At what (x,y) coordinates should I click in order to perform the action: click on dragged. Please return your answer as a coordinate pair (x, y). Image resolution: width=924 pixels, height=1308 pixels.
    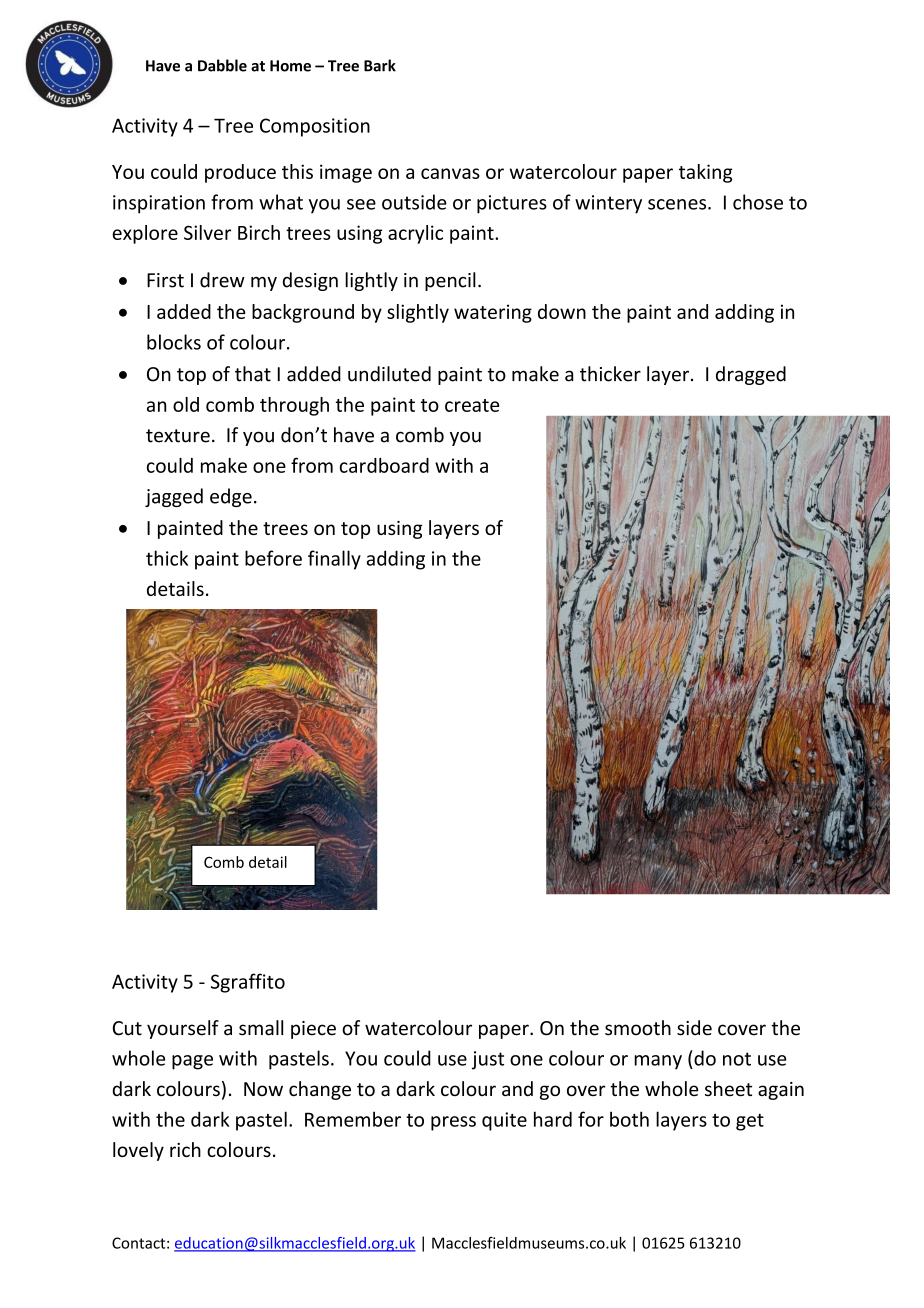
    Looking at the image, I should click on (751, 375).
